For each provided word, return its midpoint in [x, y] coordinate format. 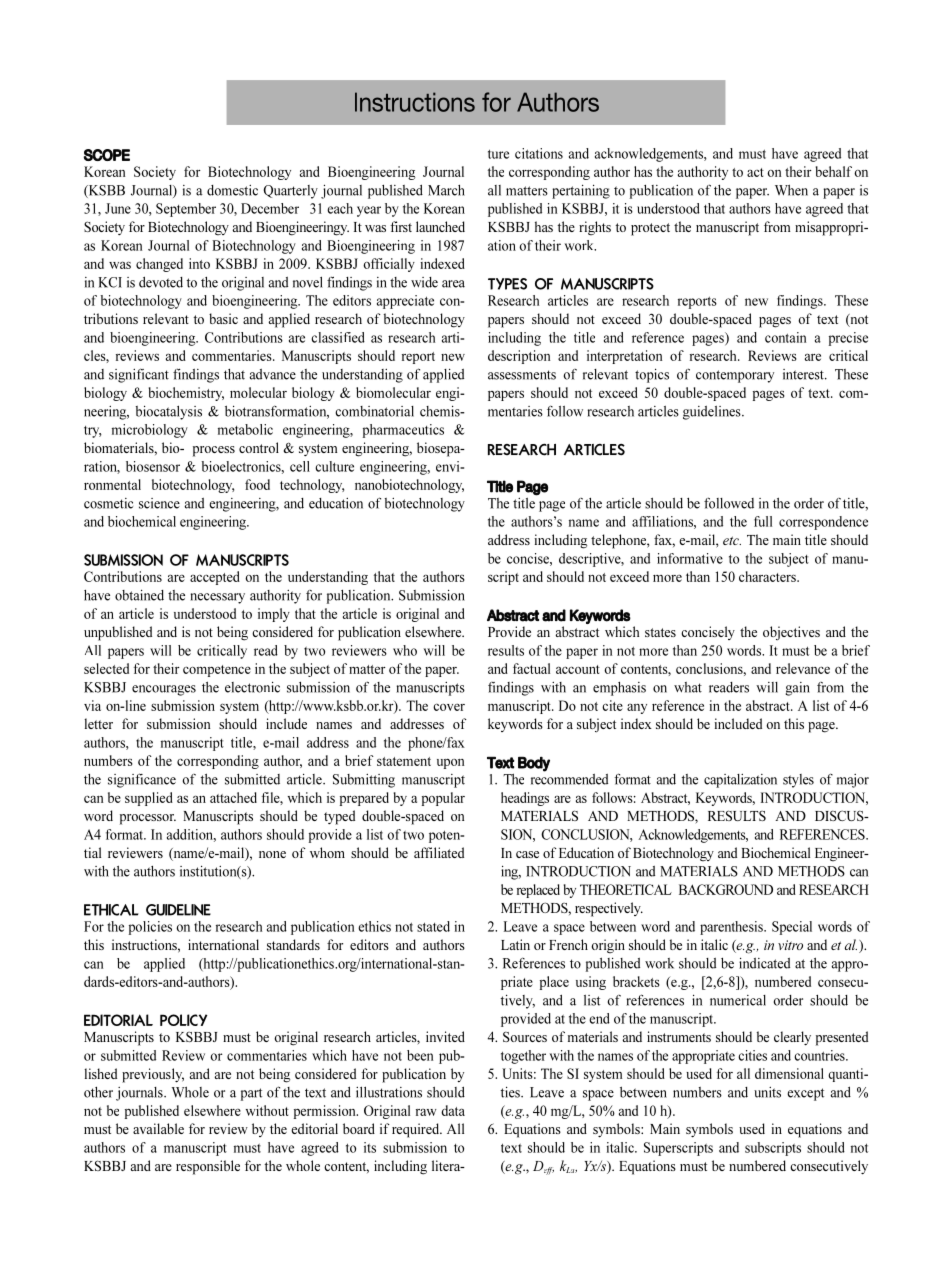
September [186, 210]
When [791, 190]
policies [150, 928]
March [446, 190]
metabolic [245, 429]
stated [433, 926]
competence [217, 671]
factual [531, 668]
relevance [803, 668]
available [158, 1128]
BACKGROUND [726, 889]
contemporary [735, 376]
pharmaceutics [403, 431]
